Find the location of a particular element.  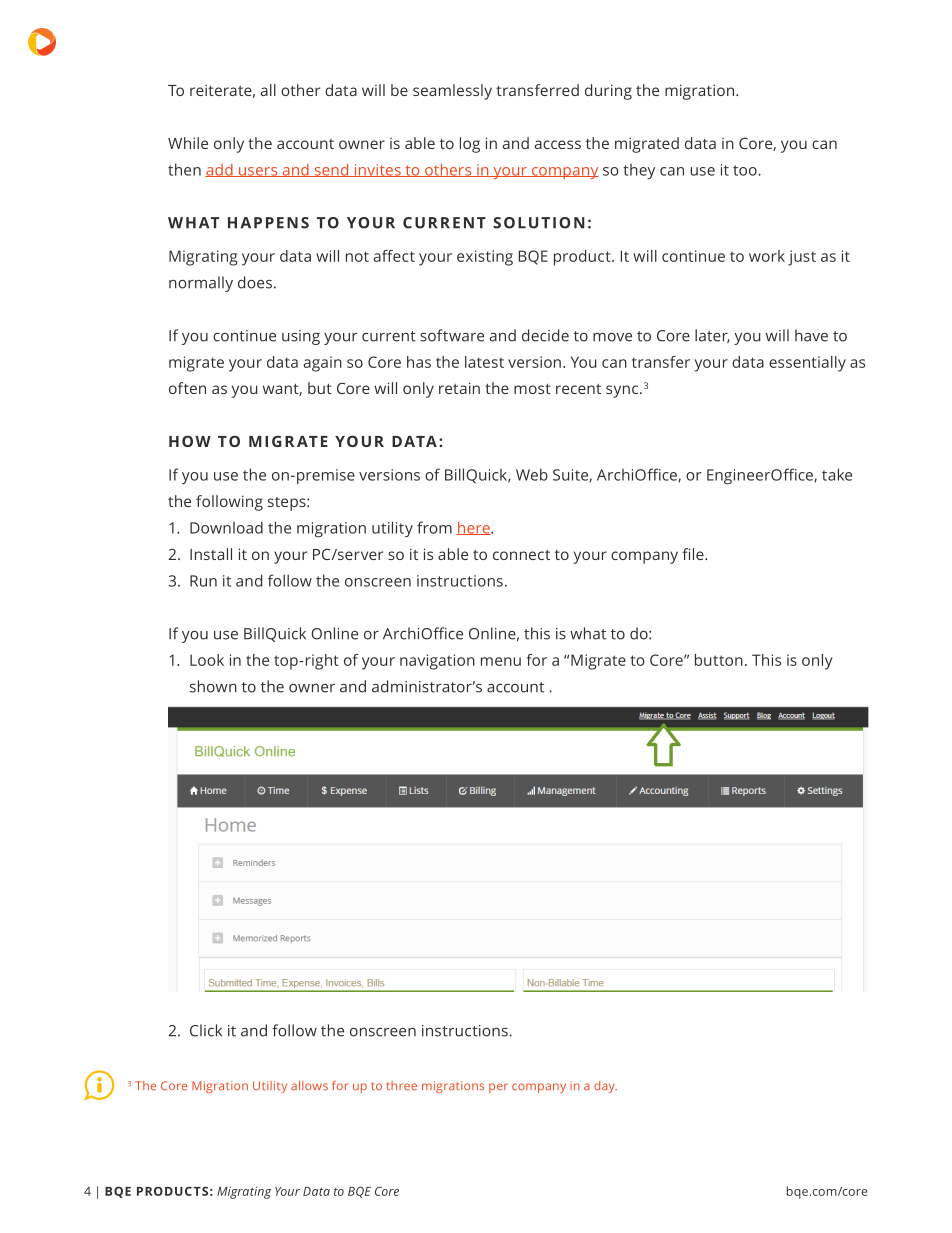

allows is located at coordinates (309, 1085).
